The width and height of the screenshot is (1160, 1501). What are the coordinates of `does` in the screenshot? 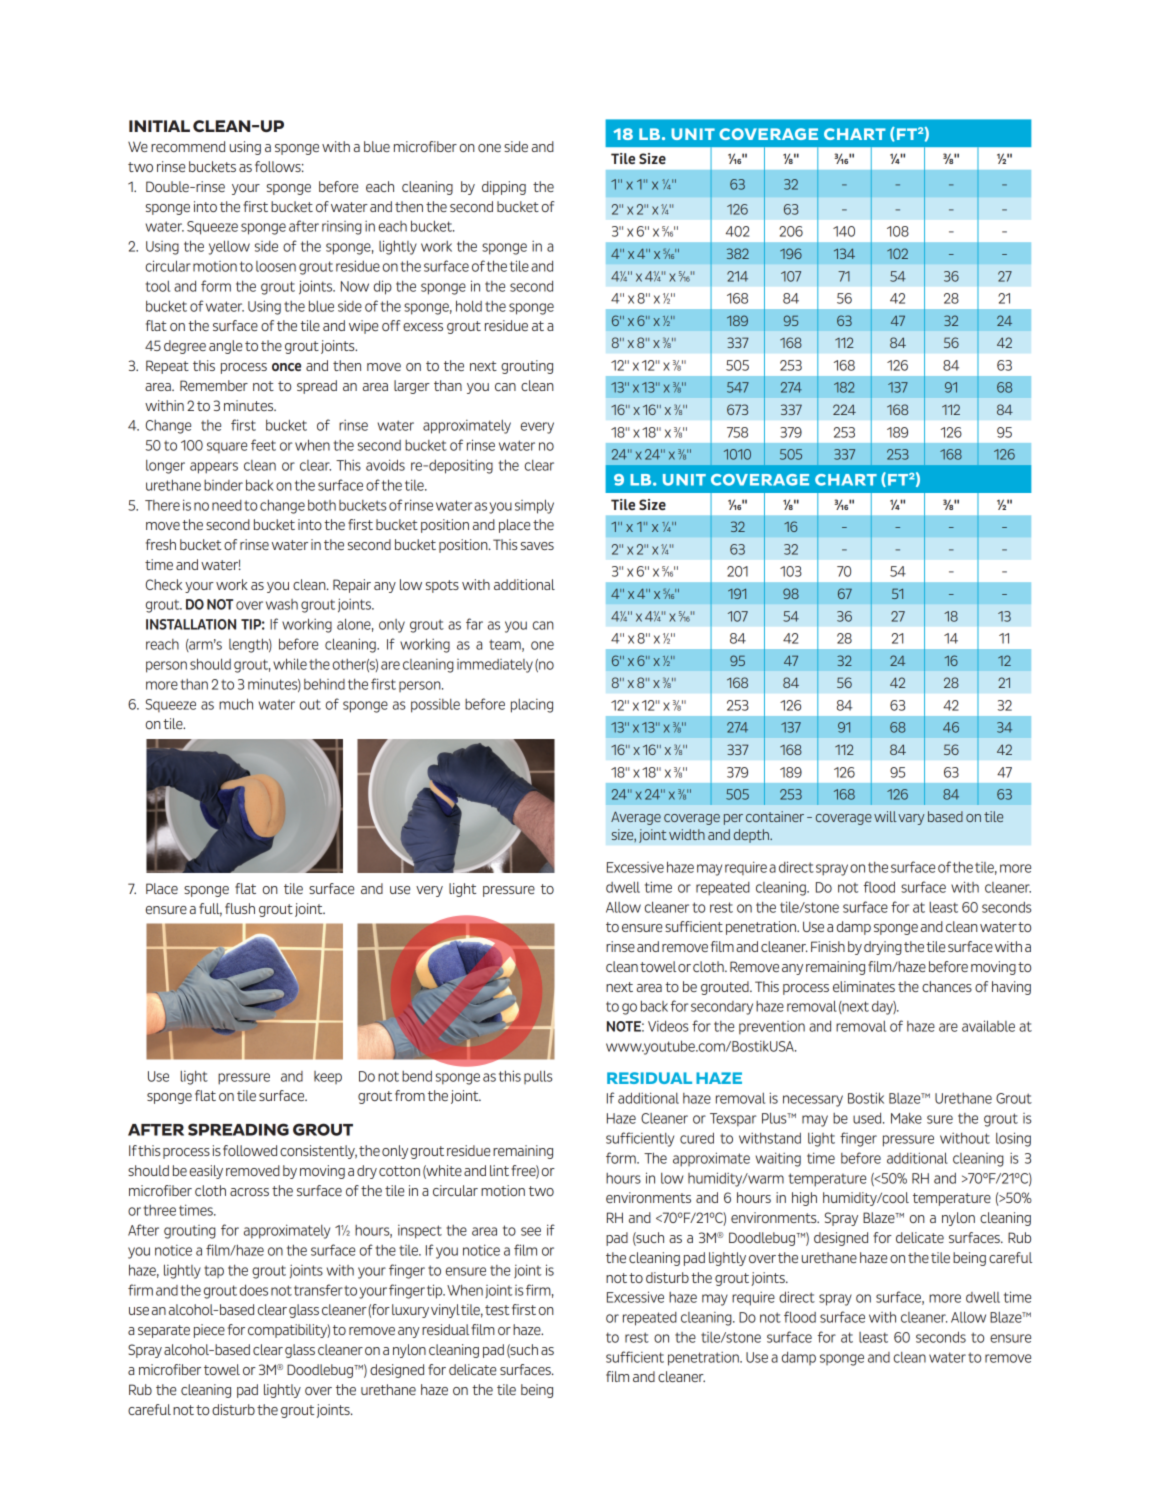 It's located at (254, 1290).
